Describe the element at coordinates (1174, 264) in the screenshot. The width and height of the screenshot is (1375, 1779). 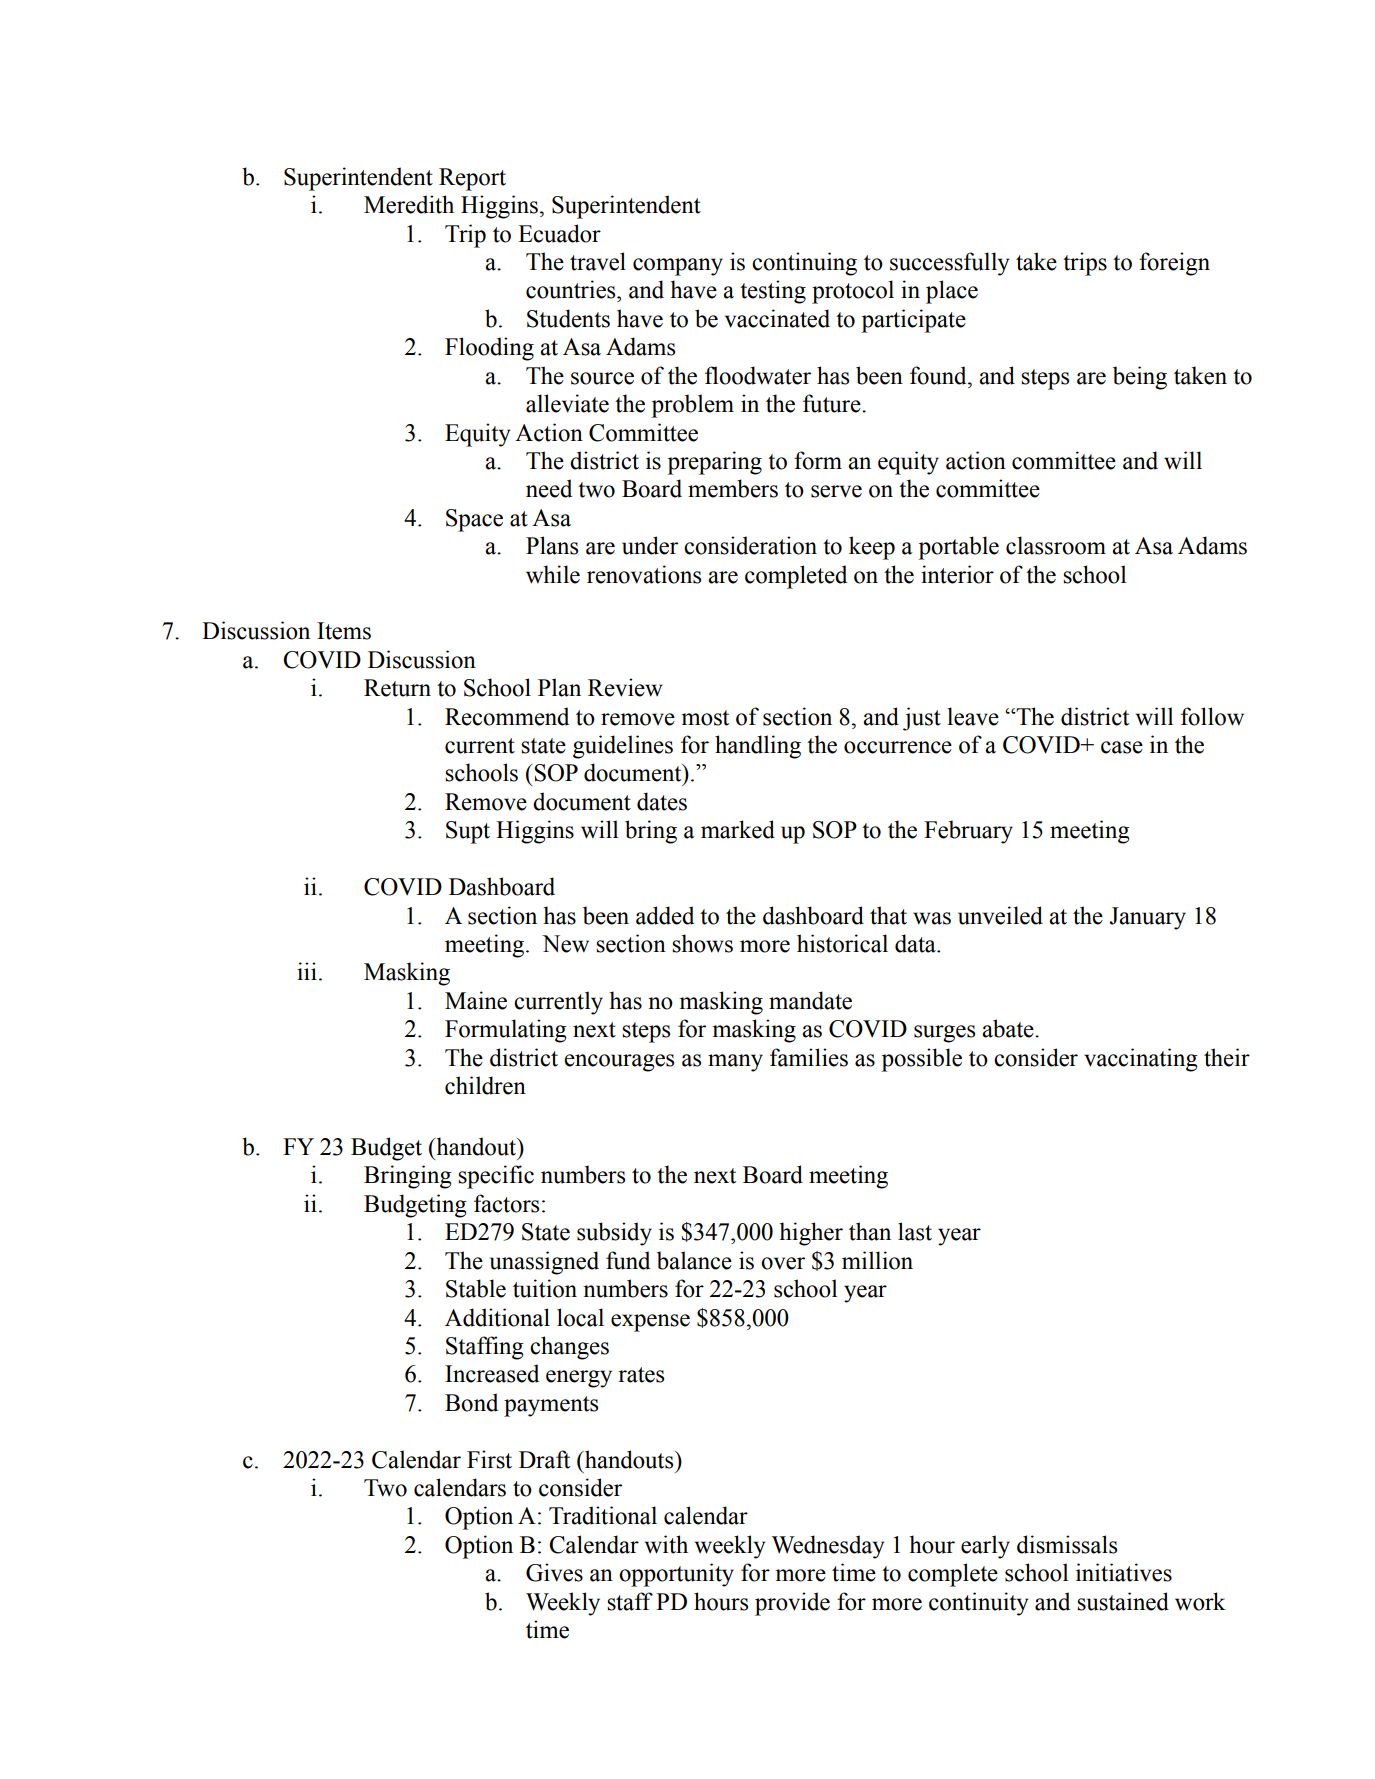
I see `foreign` at that location.
